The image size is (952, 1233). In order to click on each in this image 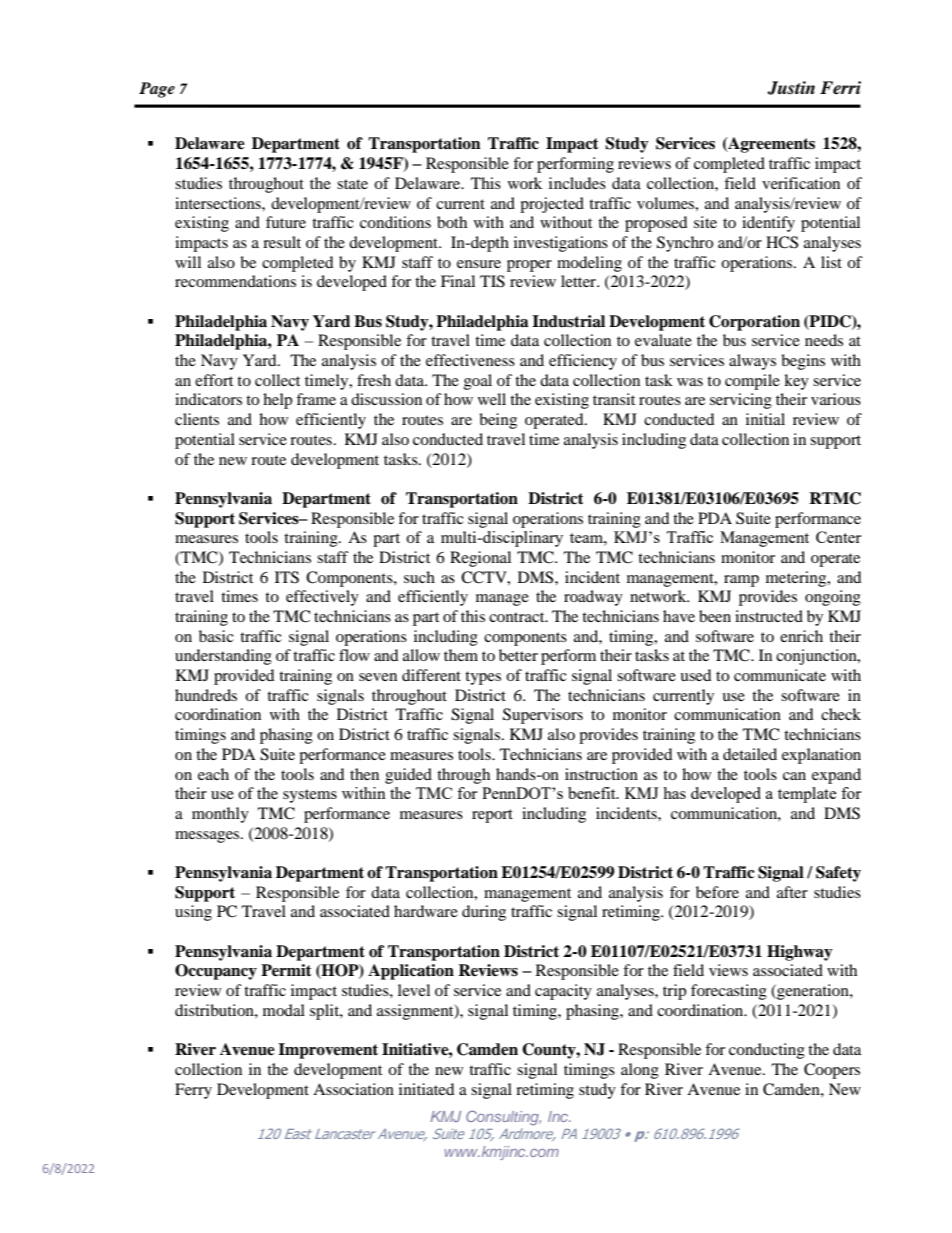, I will do `click(213, 774)`.
